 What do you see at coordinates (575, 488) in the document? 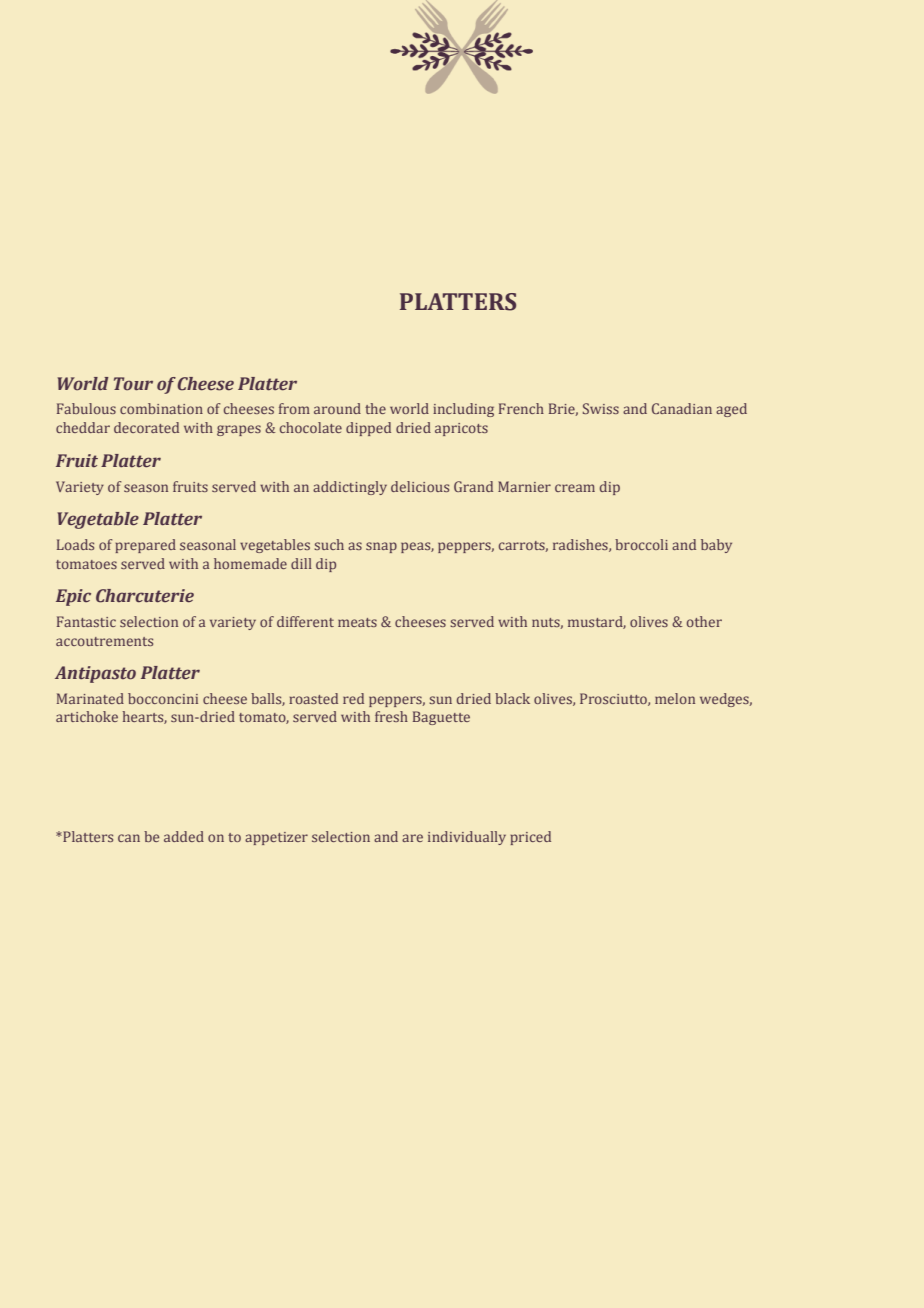
I see `cream` at bounding box center [575, 488].
